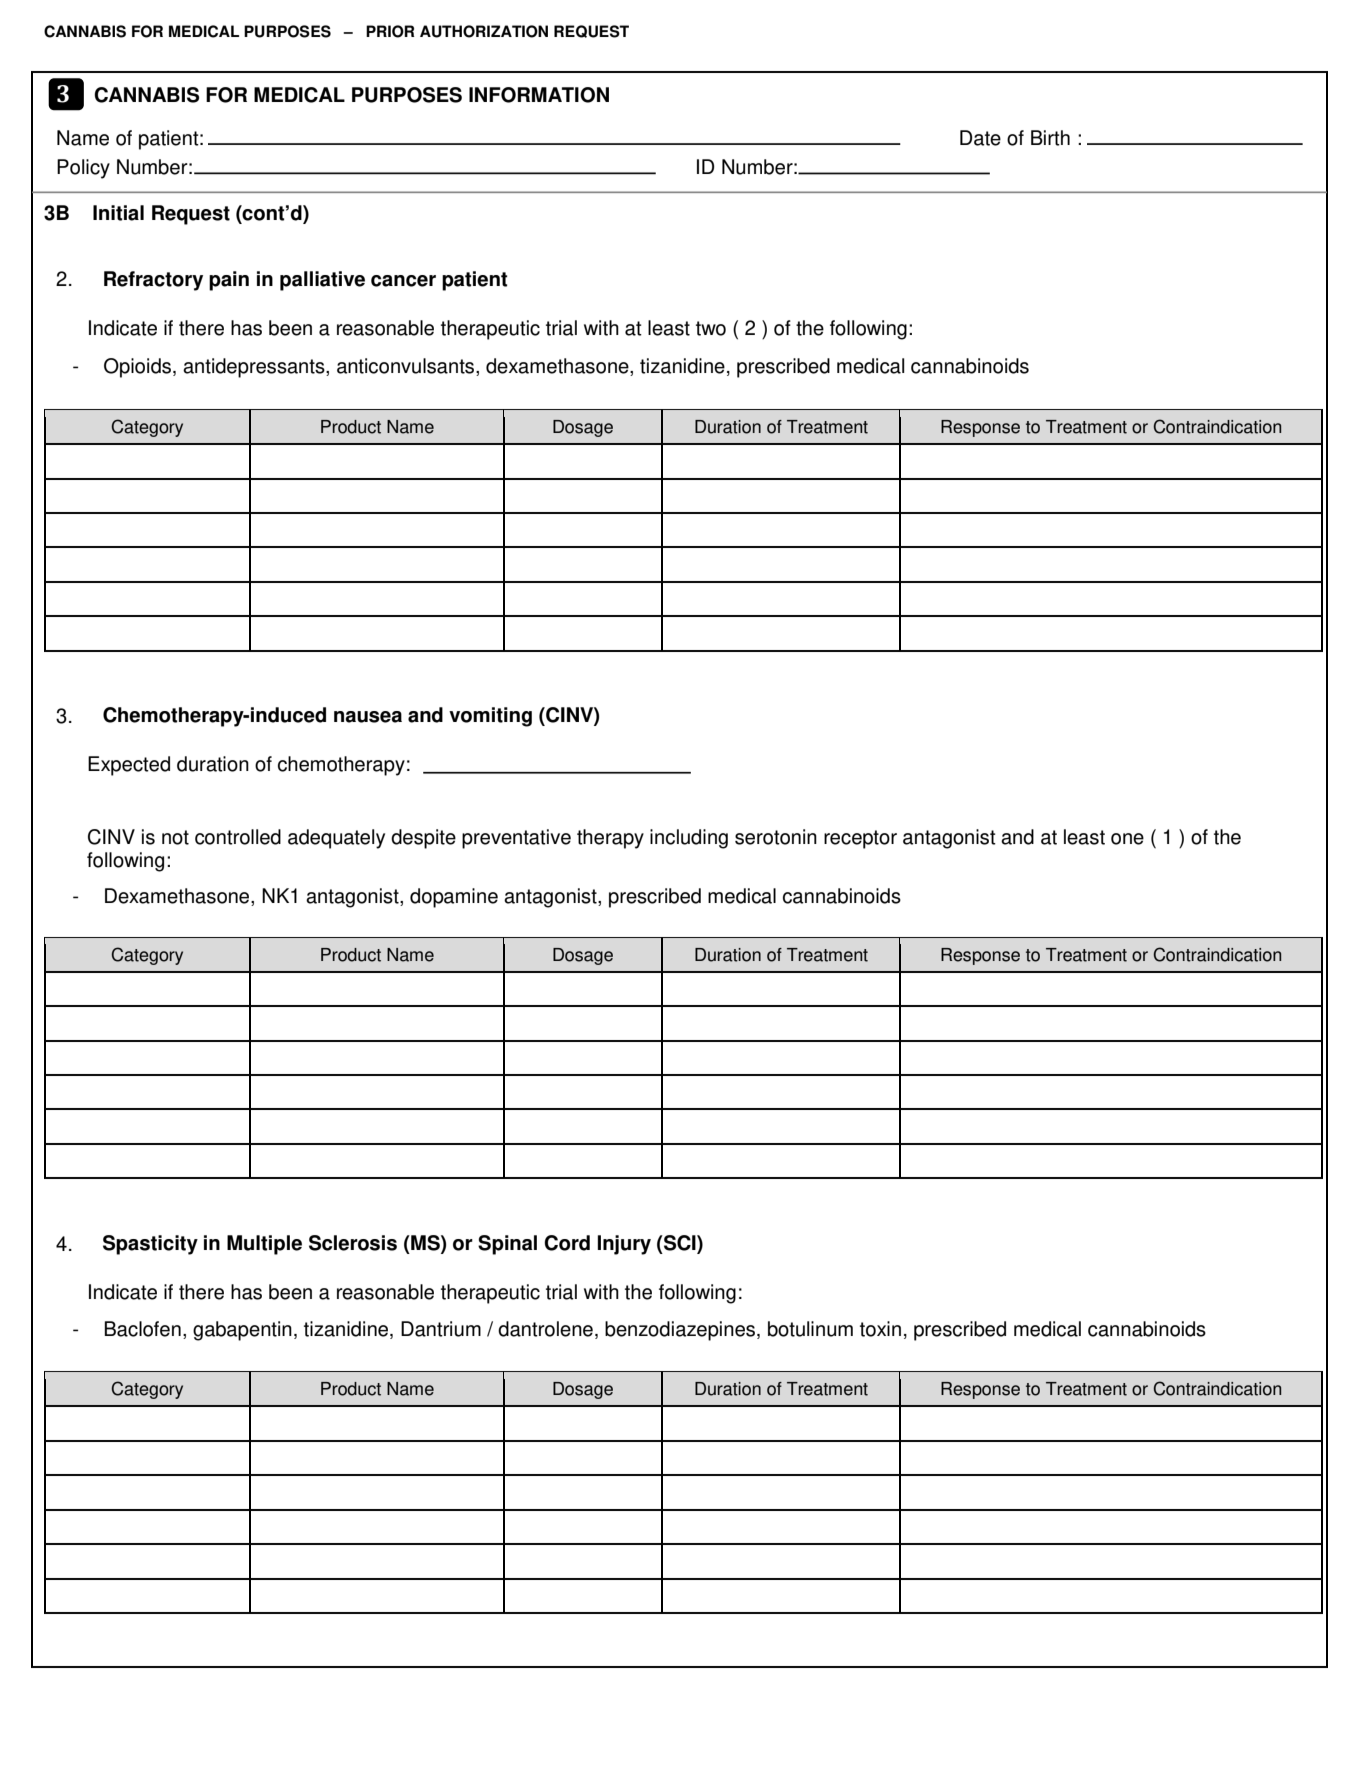  Describe the element at coordinates (545, 1329) in the screenshot. I see `dantrolene` at that location.
